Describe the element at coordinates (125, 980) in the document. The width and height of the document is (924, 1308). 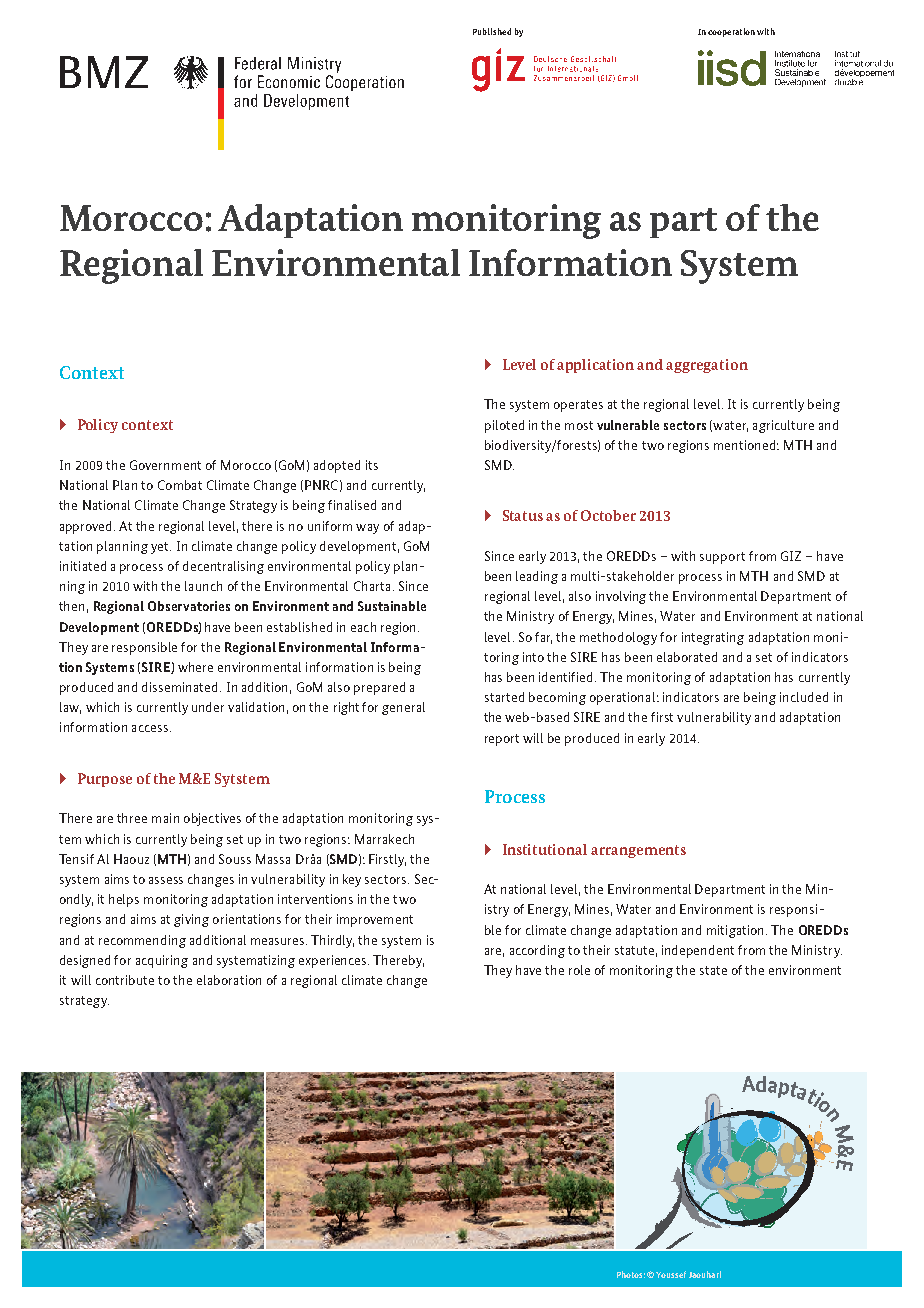
I see `contribute` at that location.
